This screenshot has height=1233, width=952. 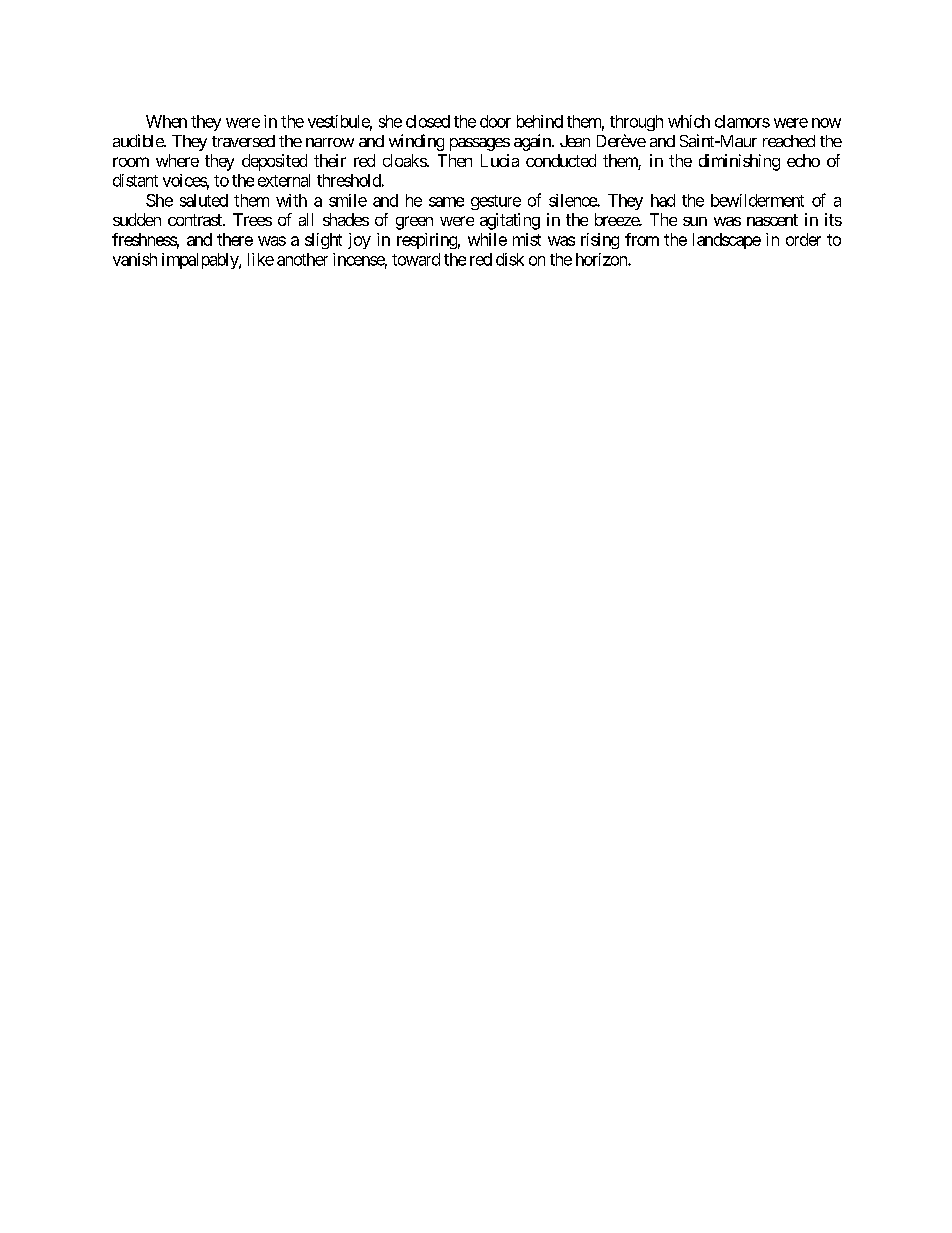 I want to click on deposited, so click(x=274, y=162).
